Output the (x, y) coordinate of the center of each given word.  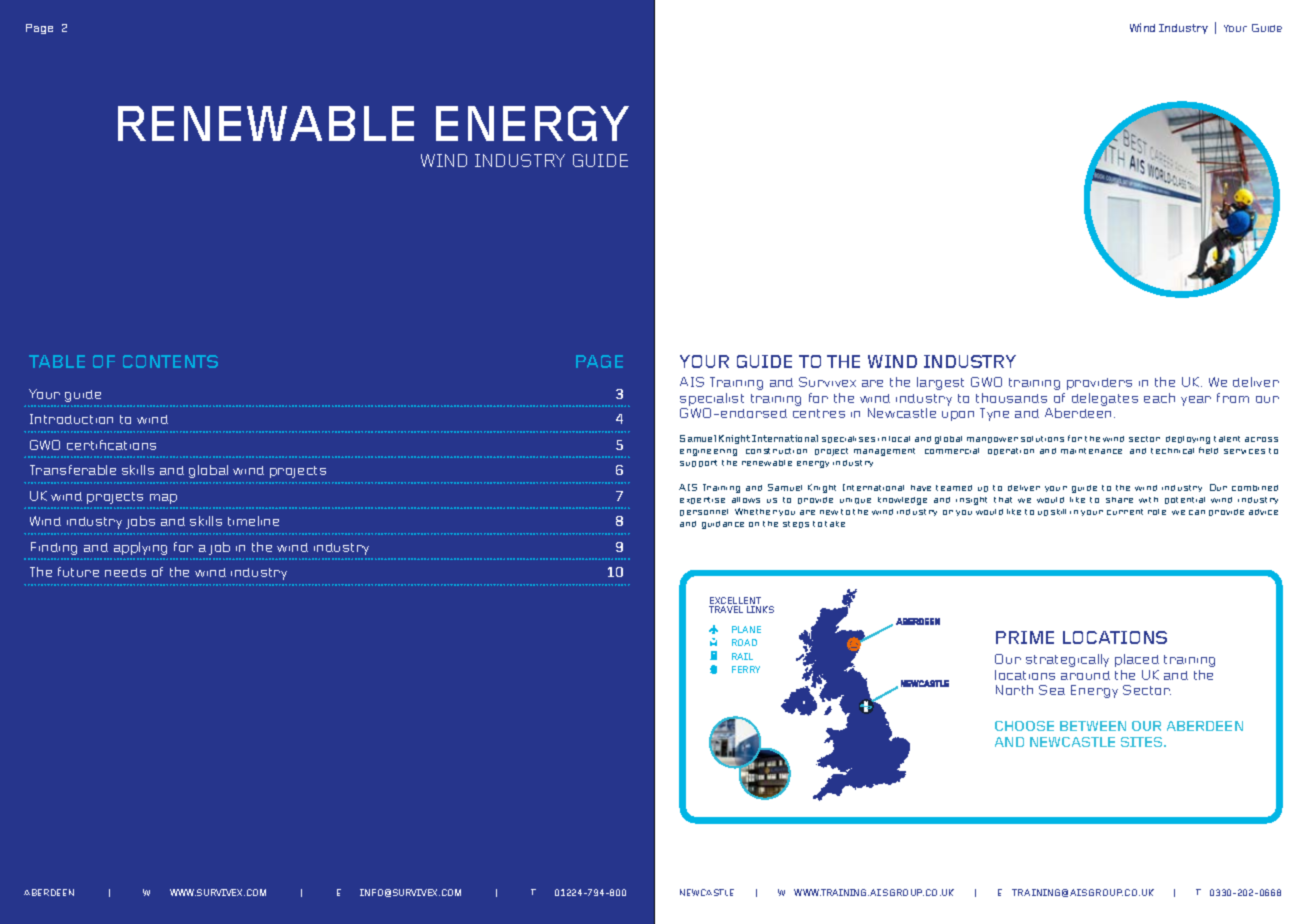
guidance (723, 525)
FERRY (746, 669)
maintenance (1091, 451)
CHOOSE (1024, 726)
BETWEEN (1093, 726)
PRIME (1025, 637)
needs (125, 572)
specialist (712, 401)
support (698, 463)
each (1159, 398)
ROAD (744, 642)
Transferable (73, 470)
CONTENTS (170, 361)
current (1125, 512)
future (78, 572)
